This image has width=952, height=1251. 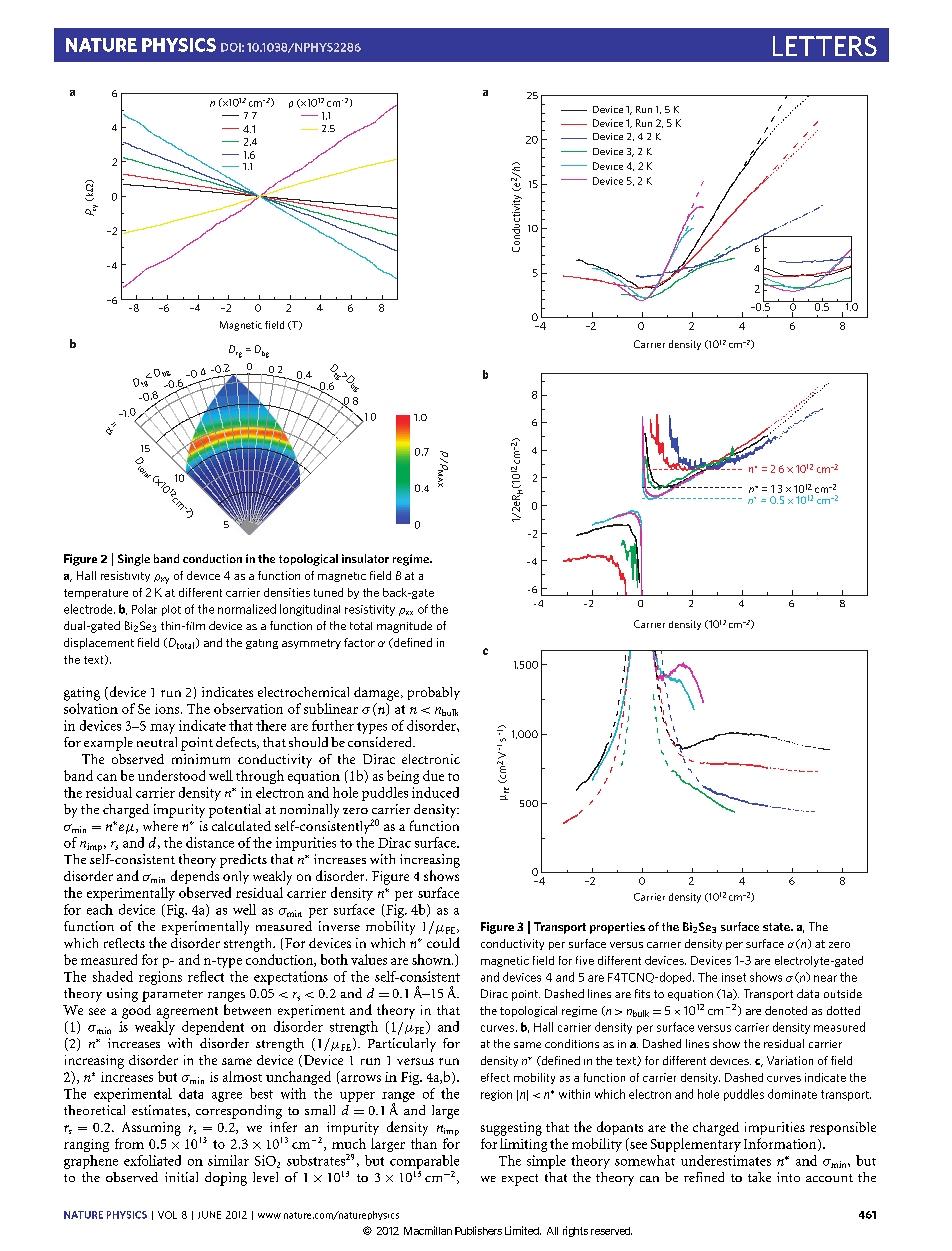 I want to click on depends, so click(x=195, y=877).
